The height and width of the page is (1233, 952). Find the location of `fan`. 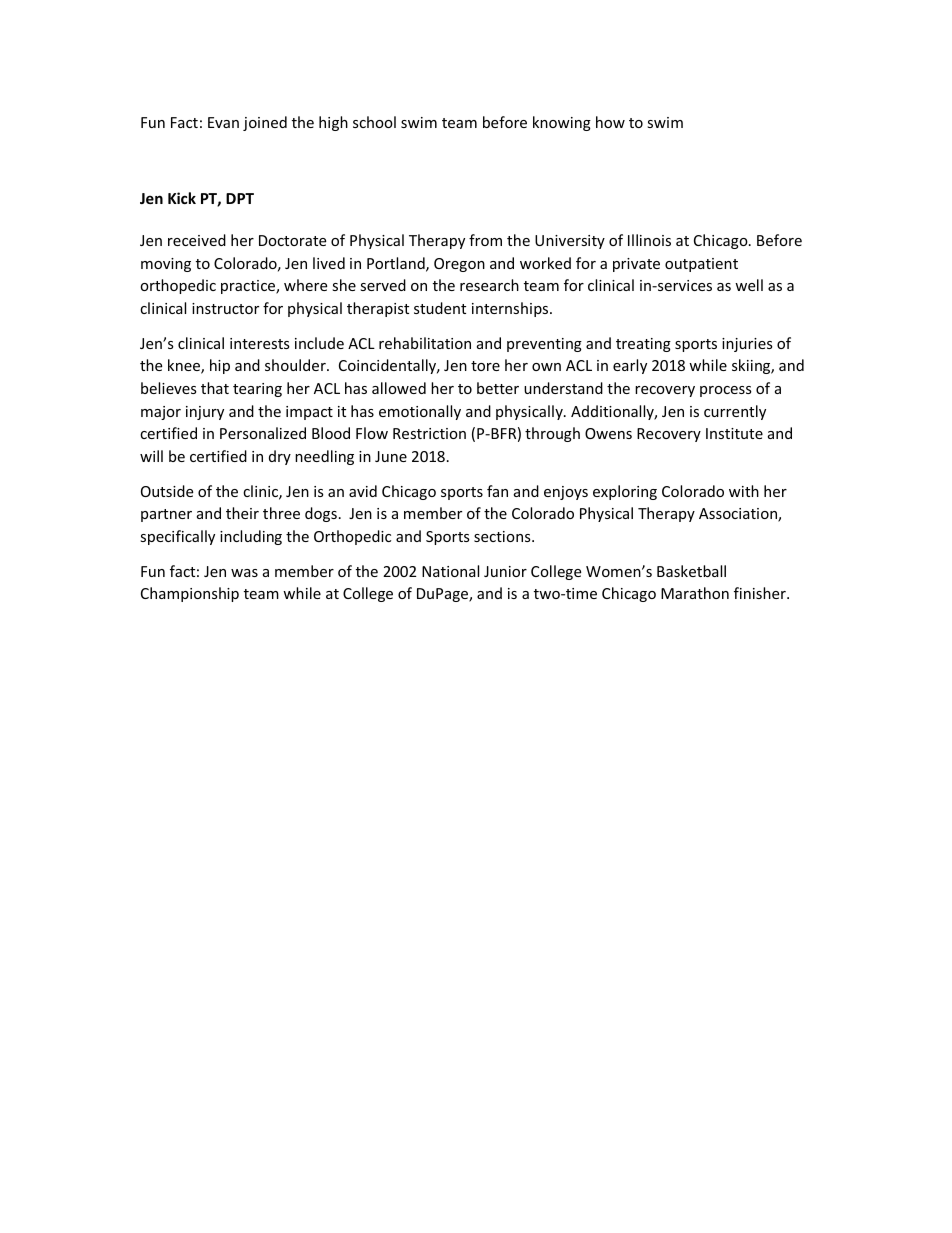

fan is located at coordinates (497, 491).
